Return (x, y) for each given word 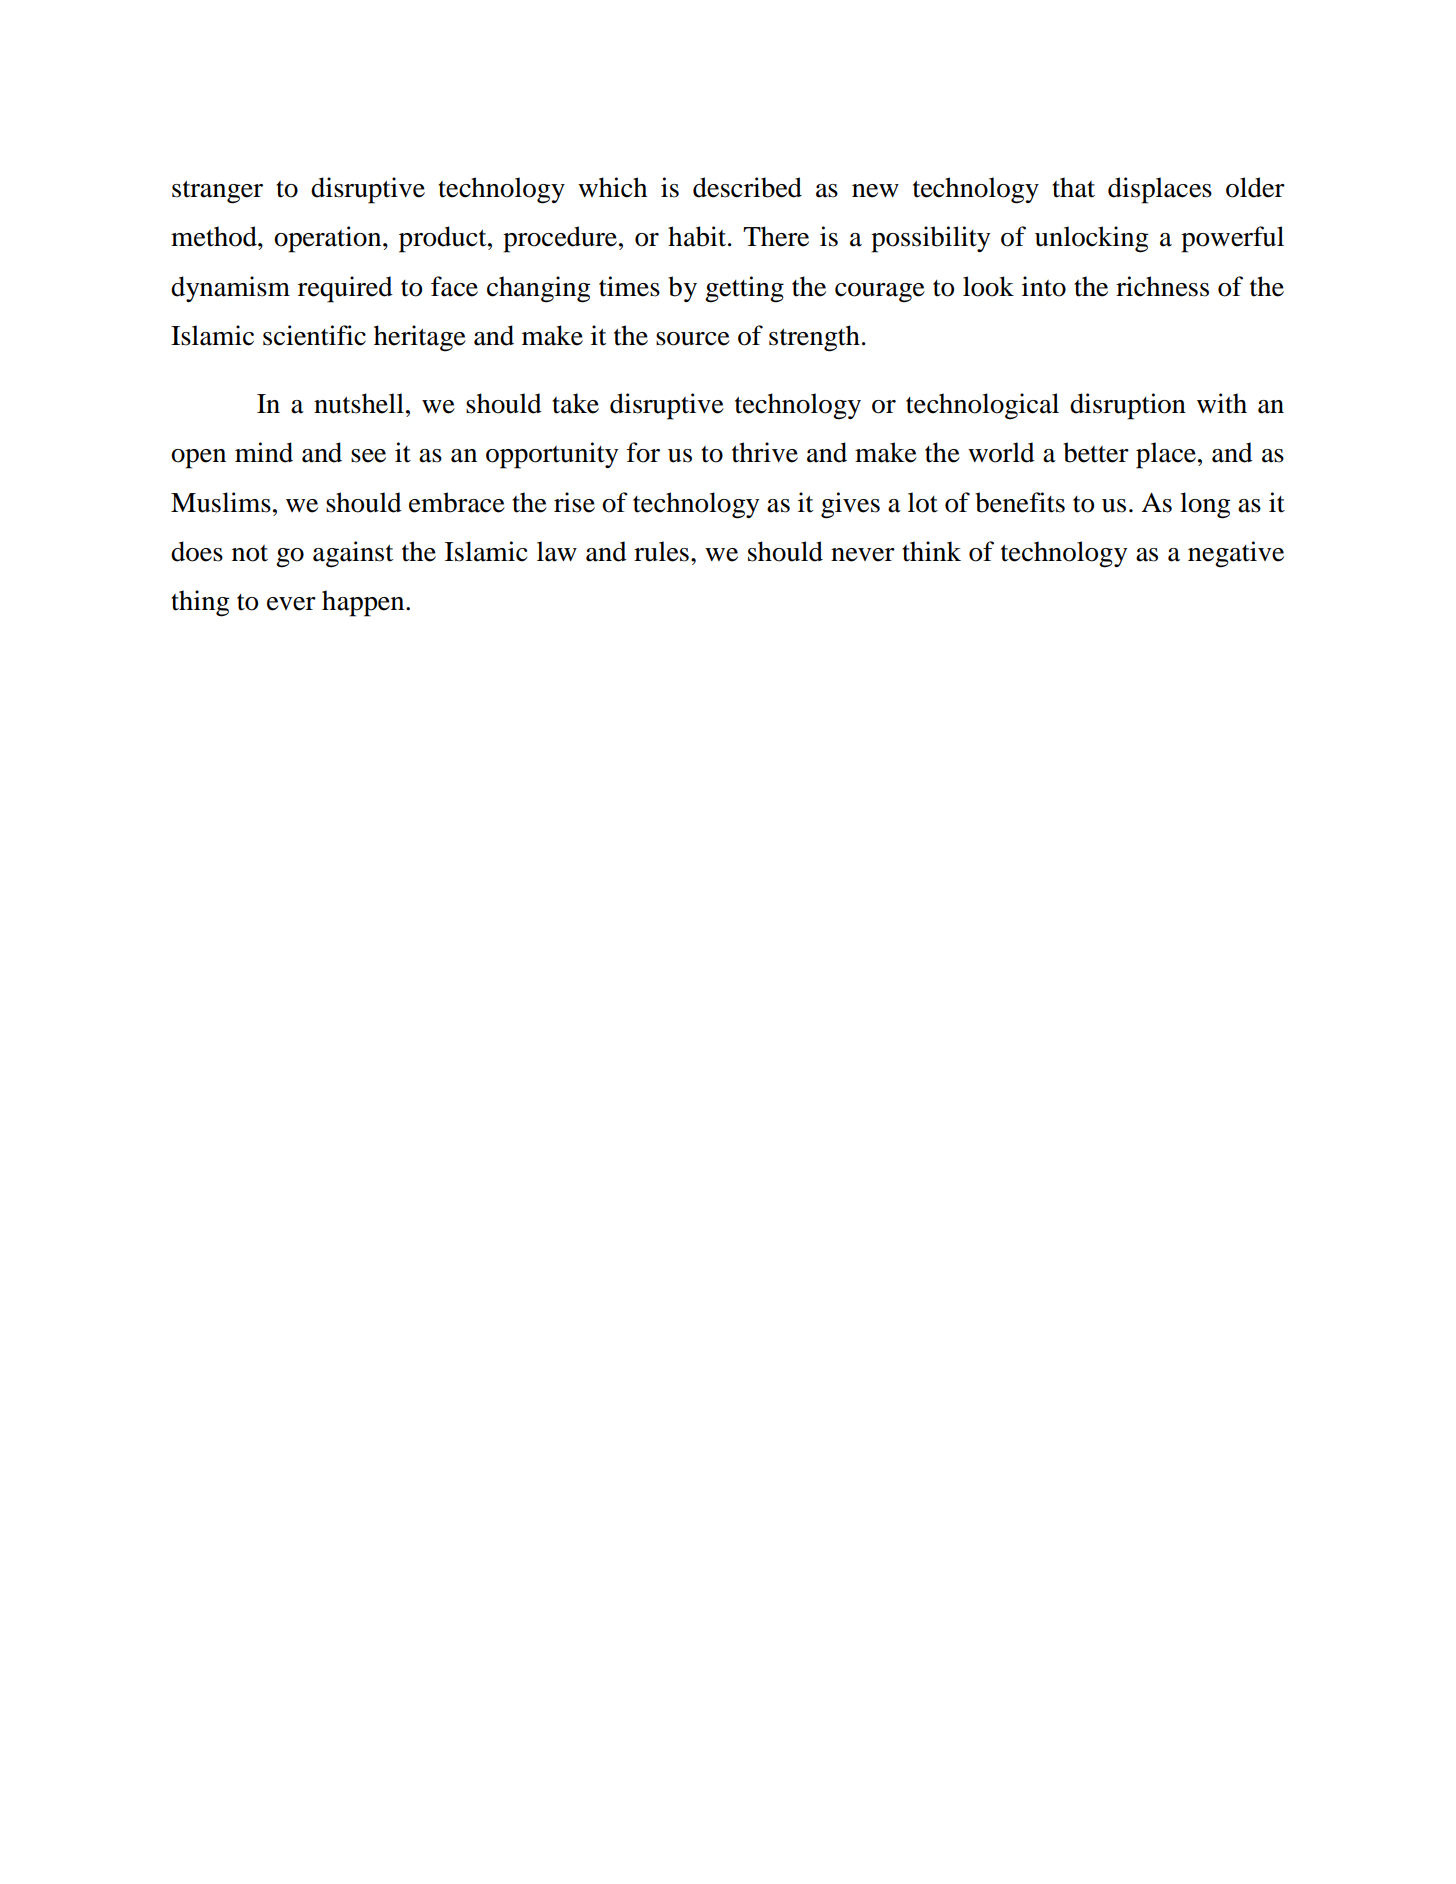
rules (661, 551)
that (1073, 187)
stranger (217, 192)
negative (1236, 554)
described (747, 187)
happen (364, 603)
